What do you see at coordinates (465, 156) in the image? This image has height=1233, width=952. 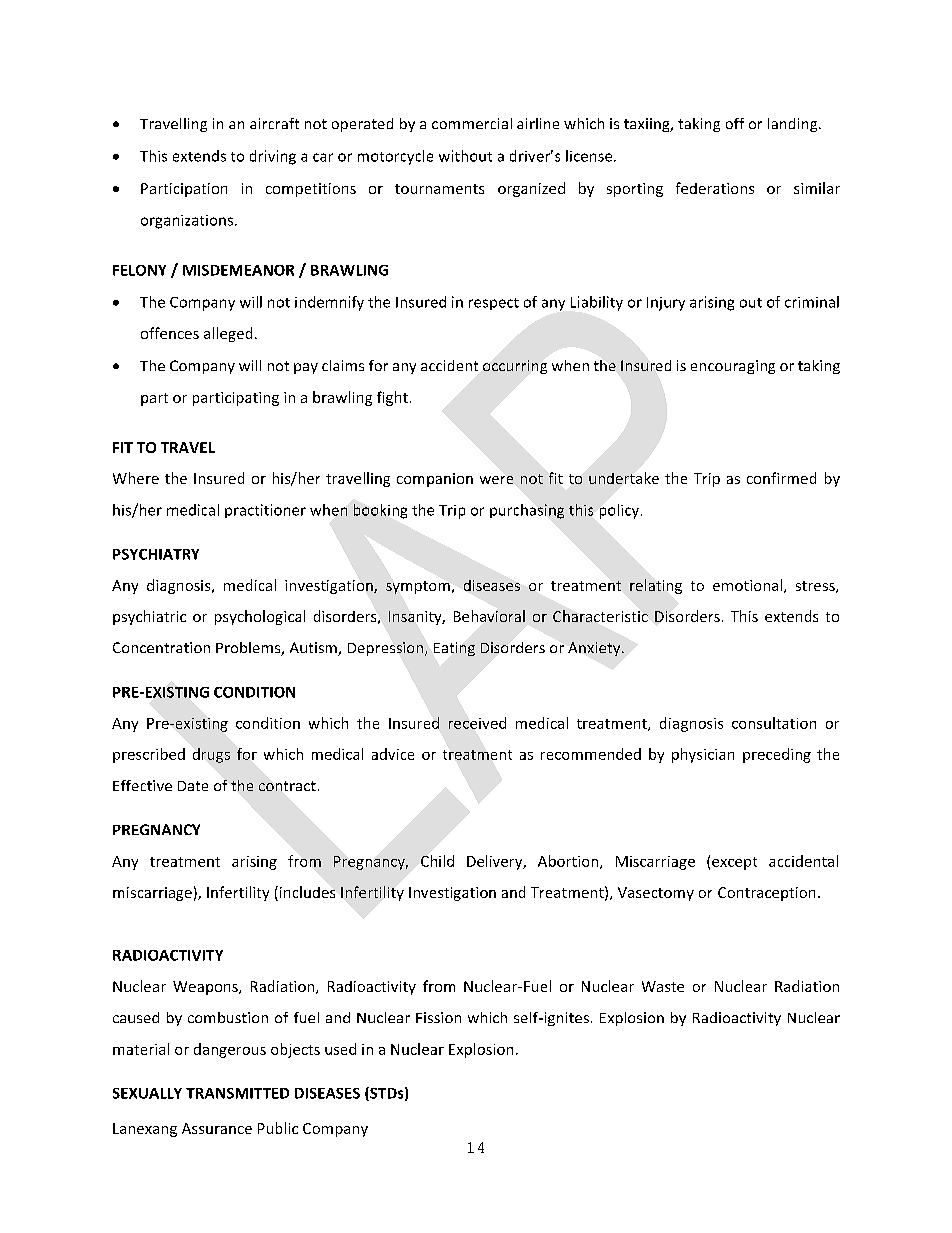 I see `without` at bounding box center [465, 156].
